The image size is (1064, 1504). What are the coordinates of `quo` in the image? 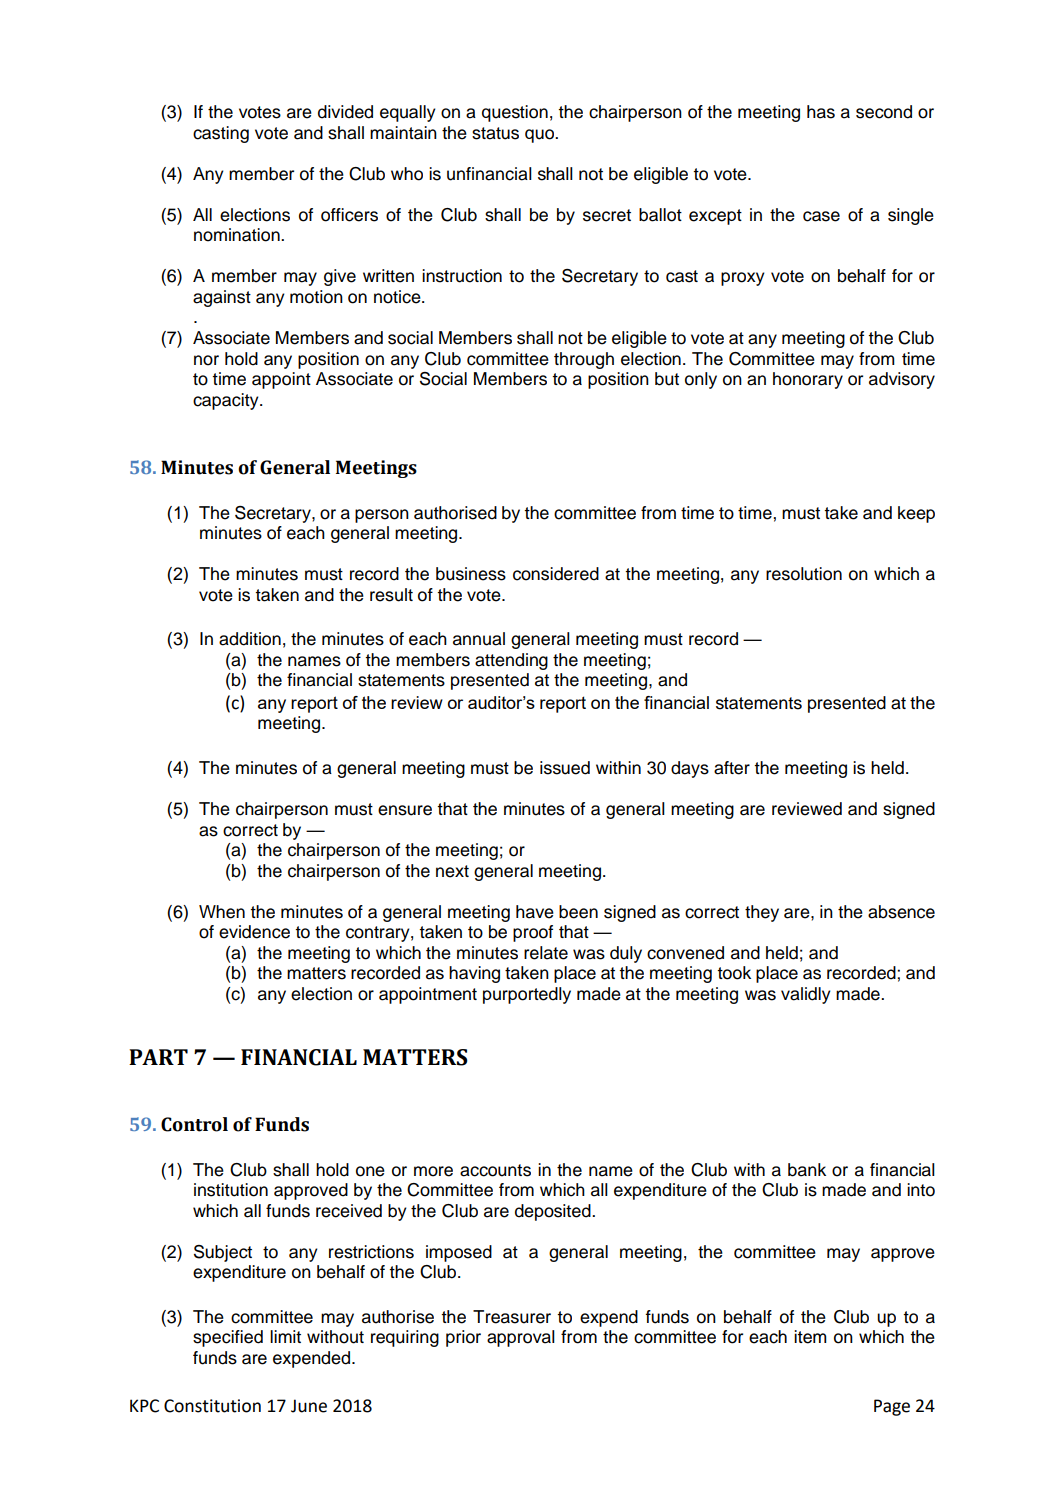 It's located at (540, 136).
